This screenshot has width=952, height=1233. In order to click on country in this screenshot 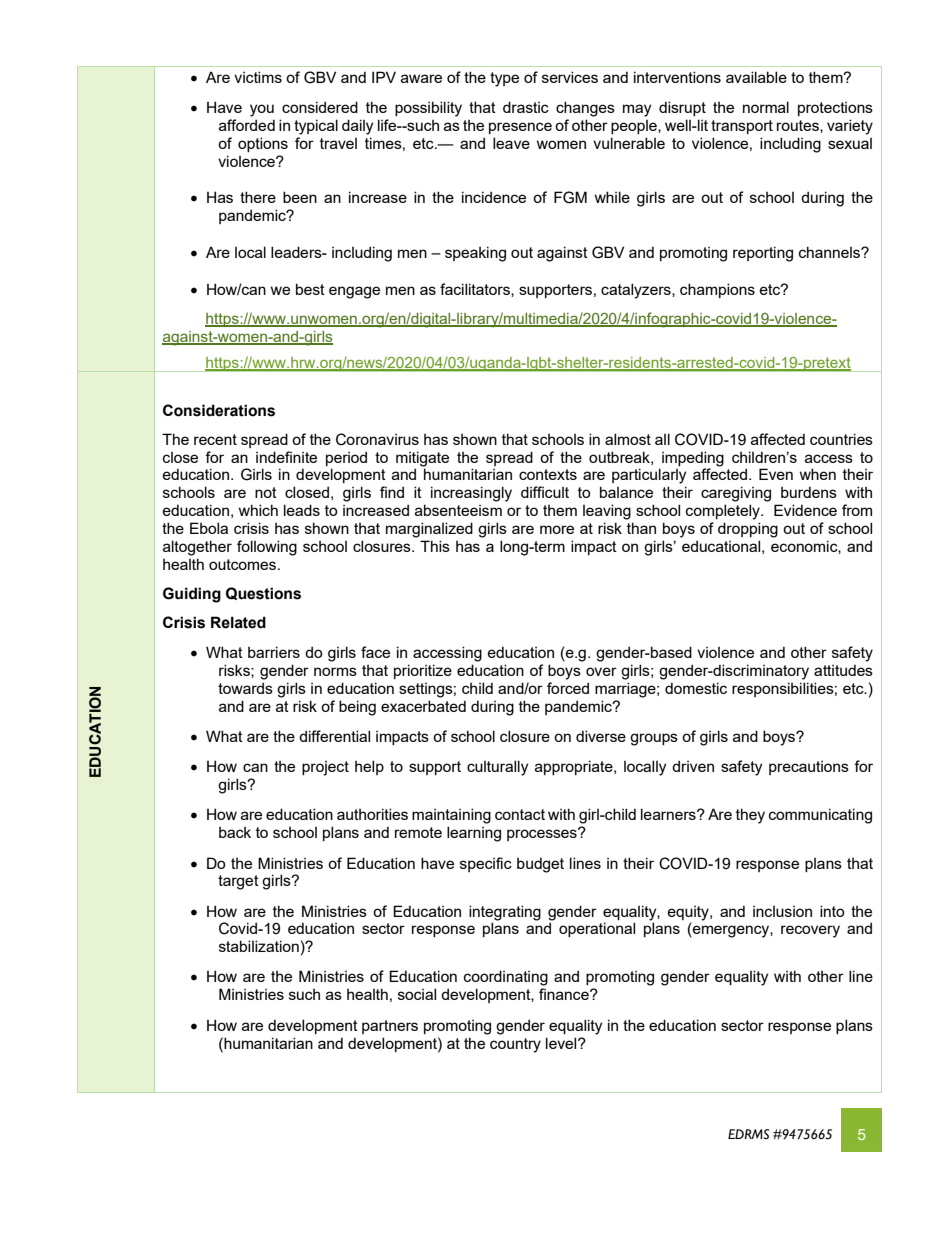, I will do `click(515, 1045)`.
